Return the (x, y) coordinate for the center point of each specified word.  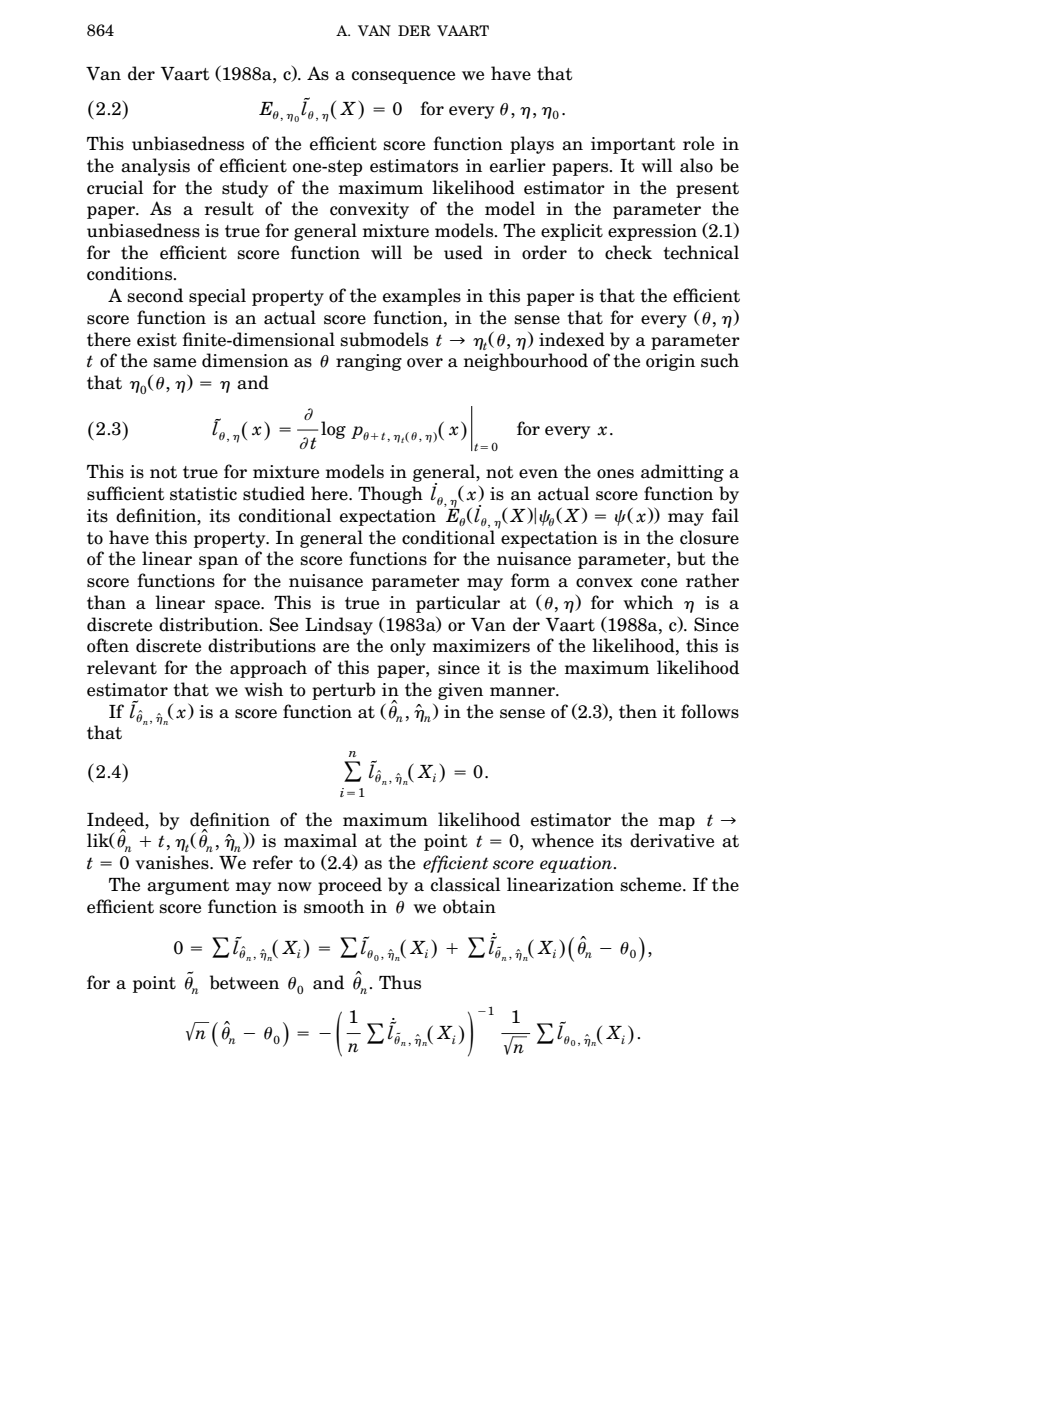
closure (709, 537)
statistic (203, 494)
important (633, 145)
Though (390, 495)
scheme (652, 884)
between (244, 982)
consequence (403, 77)
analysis (155, 167)
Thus (400, 982)
